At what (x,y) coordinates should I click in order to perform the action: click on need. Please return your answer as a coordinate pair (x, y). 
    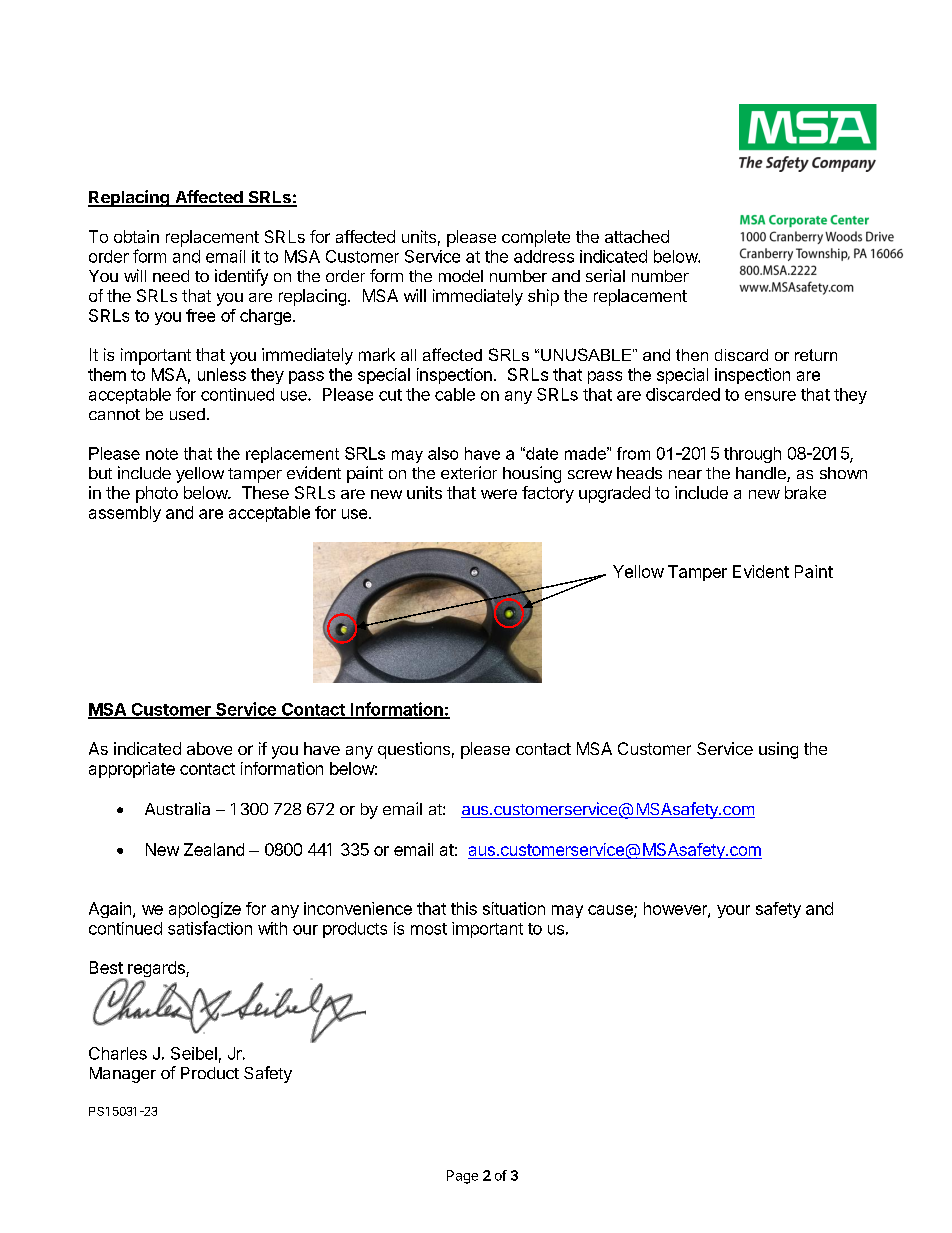
    Looking at the image, I should click on (171, 276).
